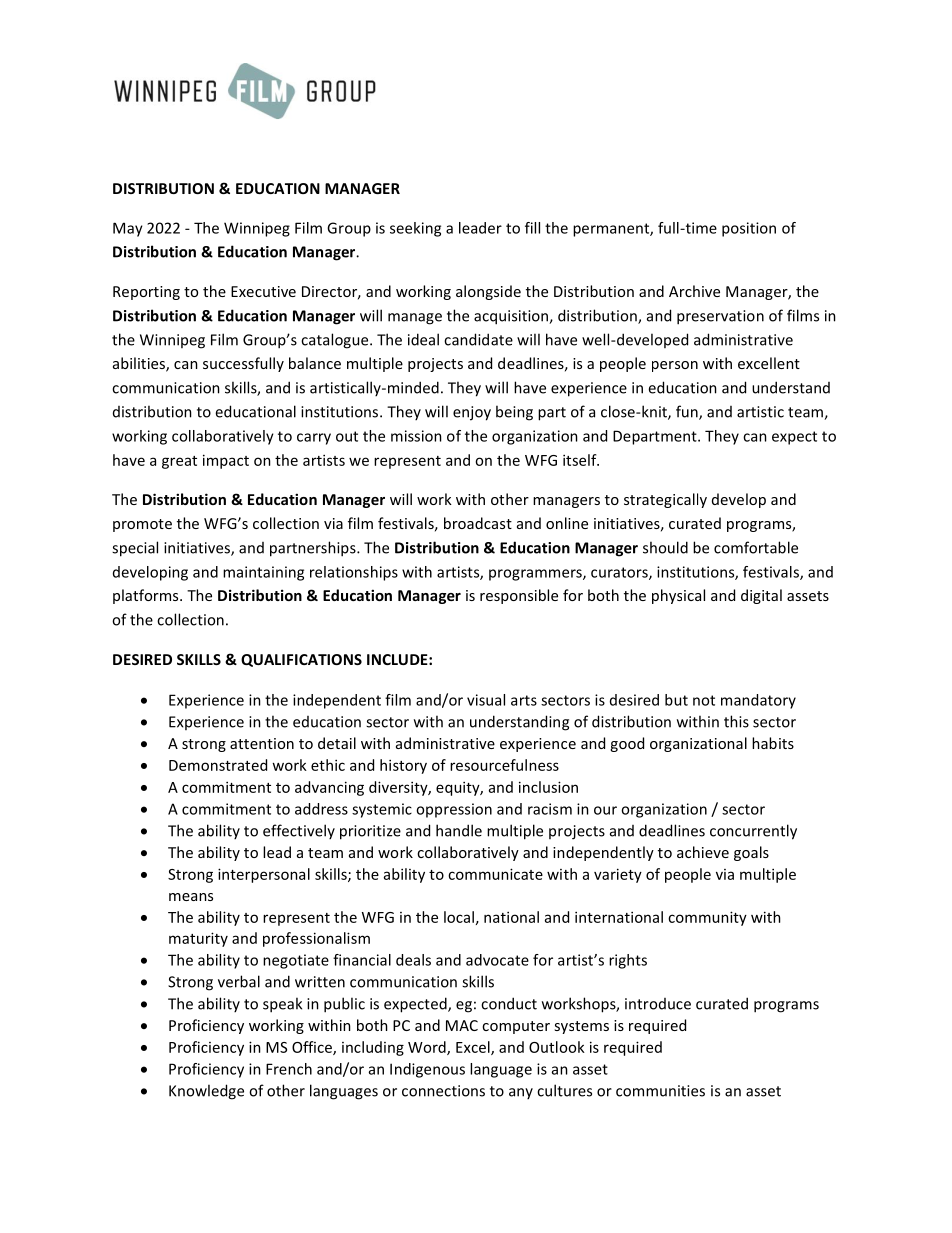  What do you see at coordinates (704, 700) in the document?
I see `not` at bounding box center [704, 700].
